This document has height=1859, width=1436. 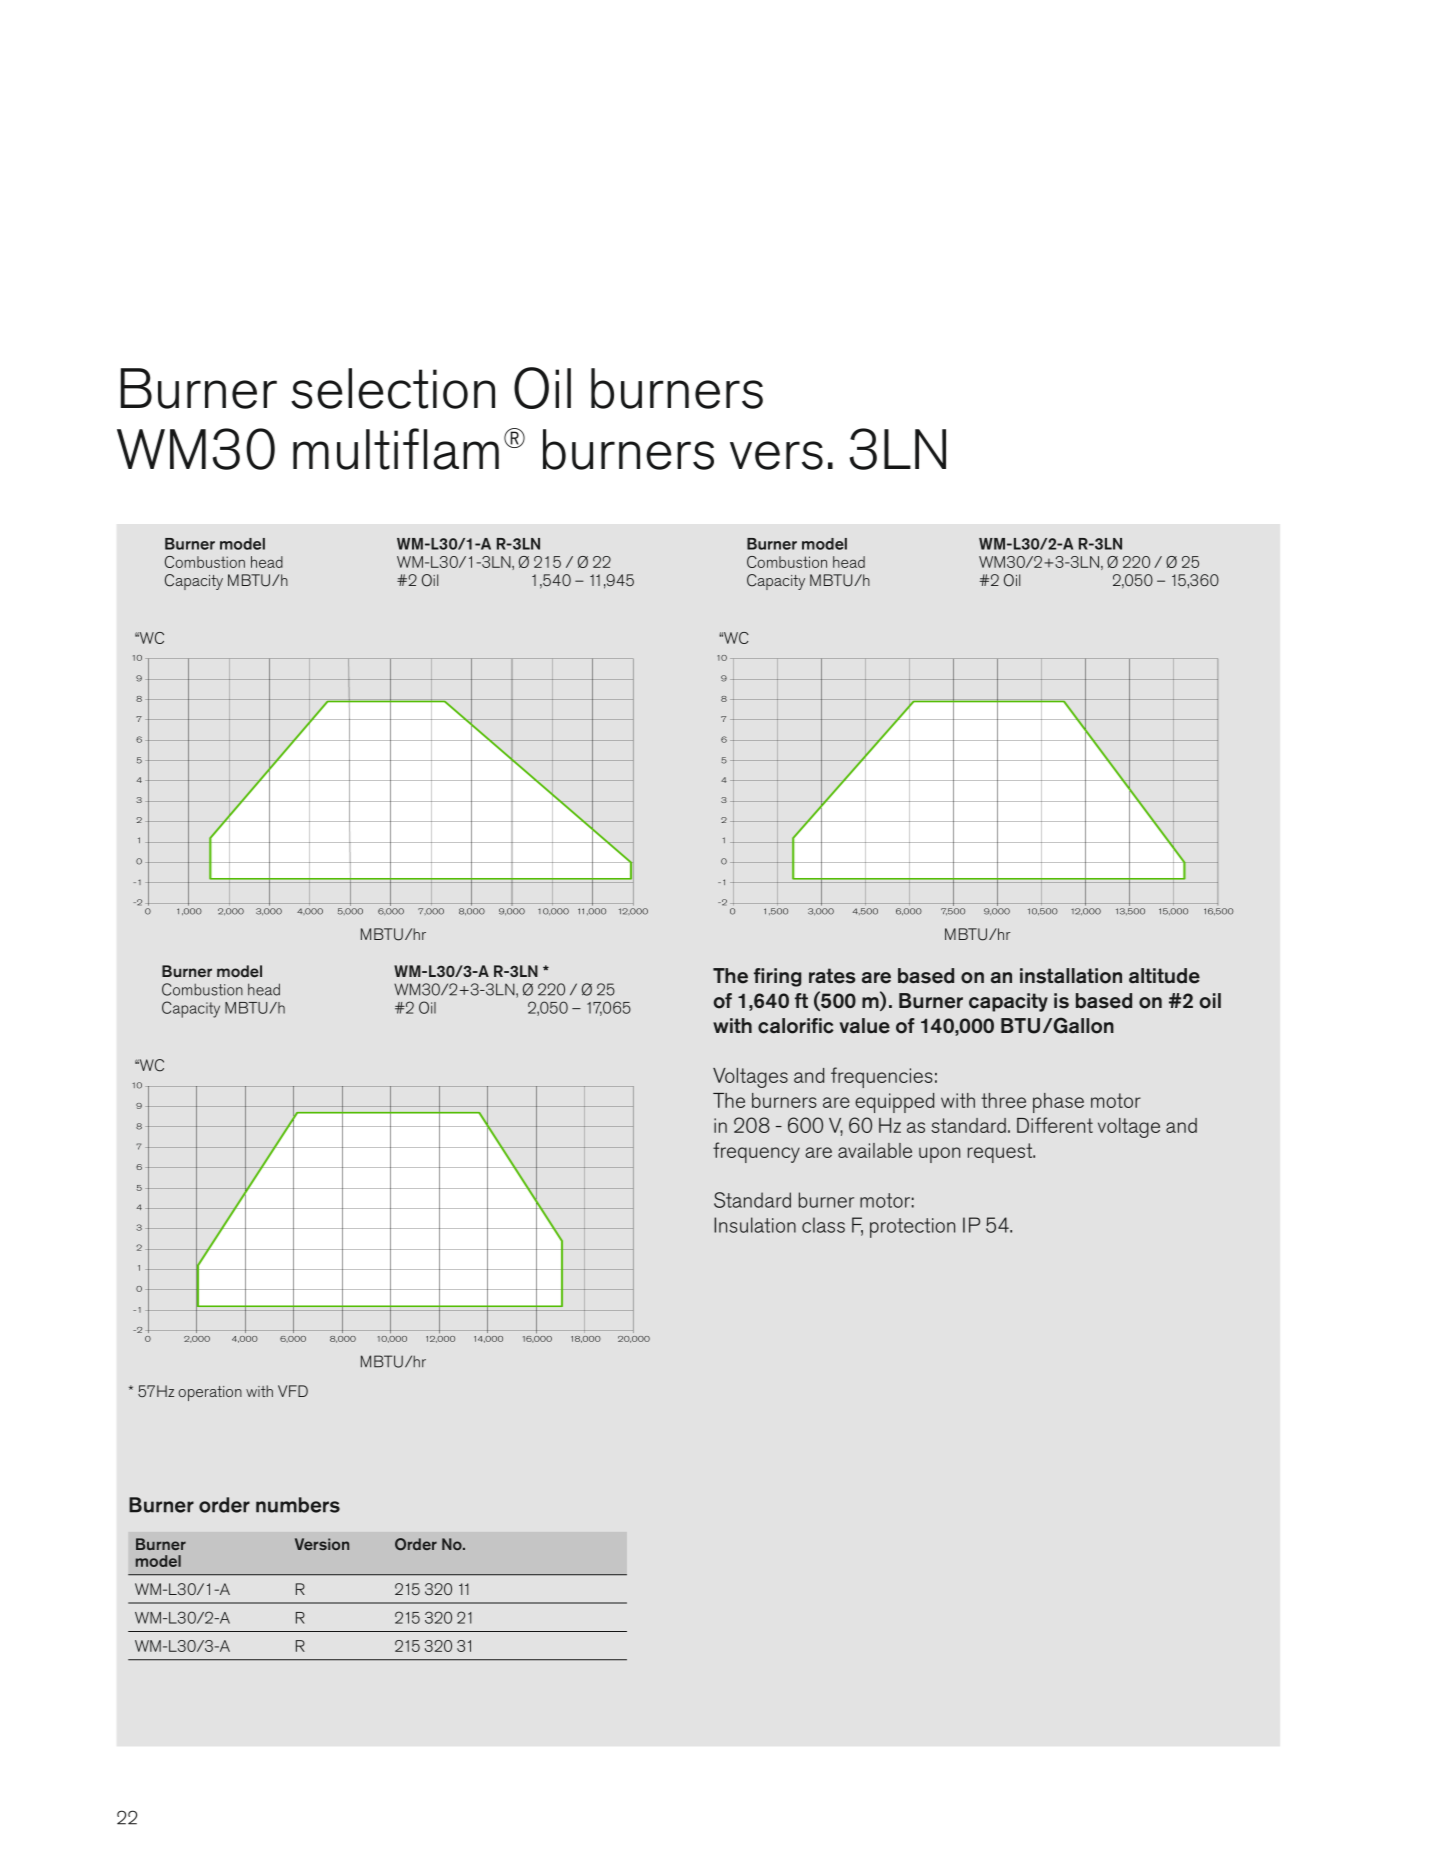 What do you see at coordinates (1071, 976) in the document?
I see `installation` at bounding box center [1071, 976].
